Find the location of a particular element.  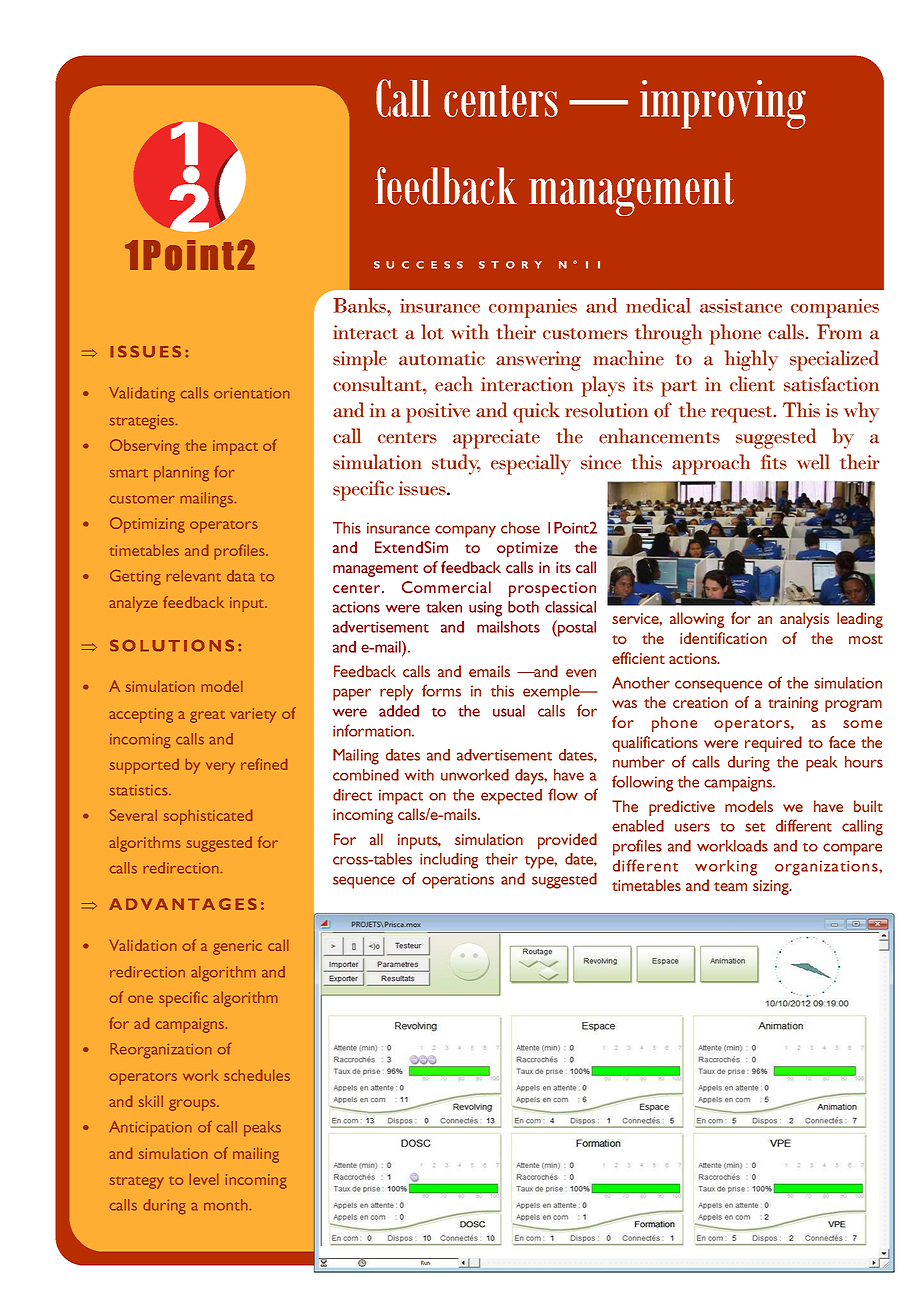

simple is located at coordinates (360, 360).
